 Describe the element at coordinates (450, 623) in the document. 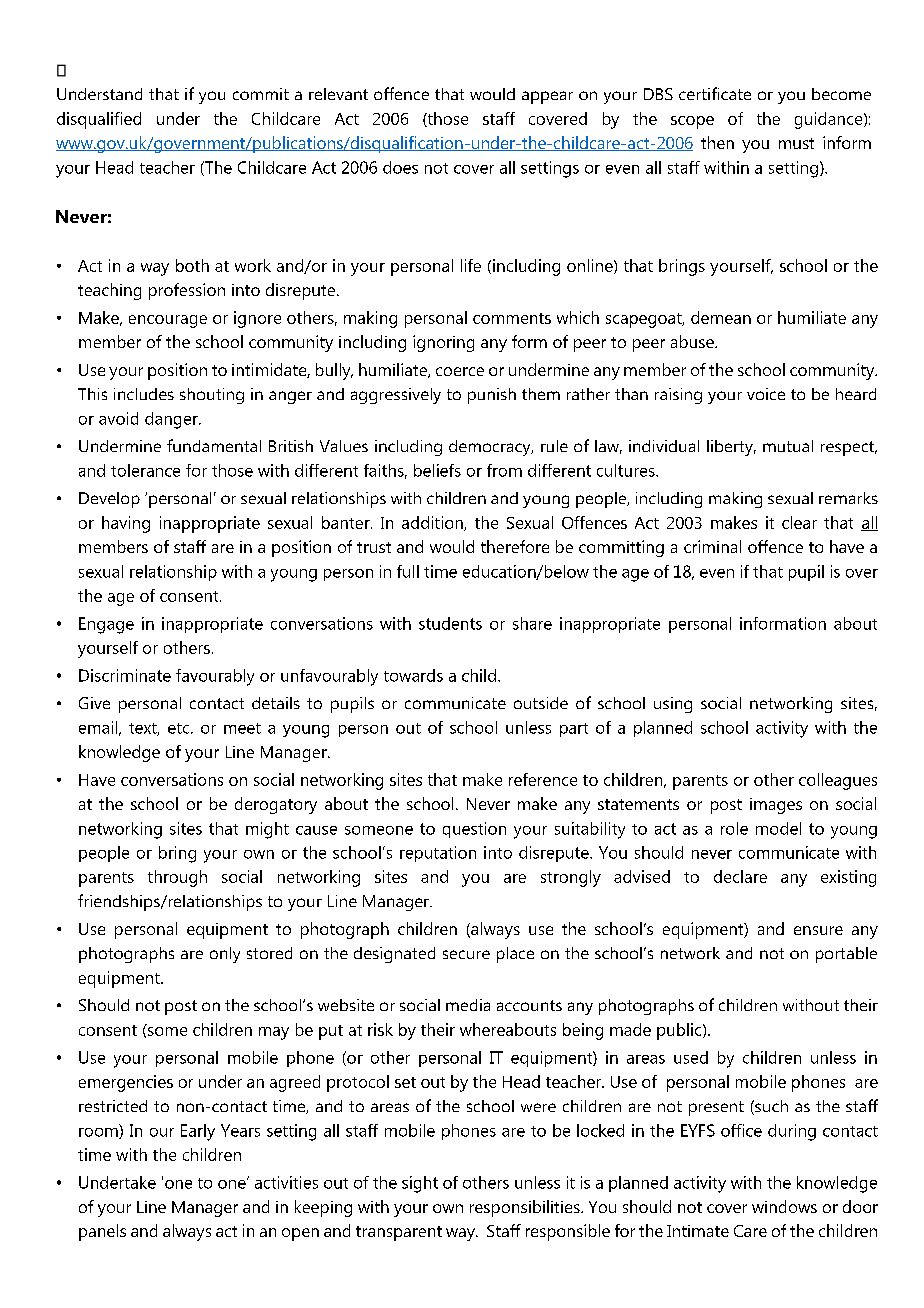

I see `students` at that location.
